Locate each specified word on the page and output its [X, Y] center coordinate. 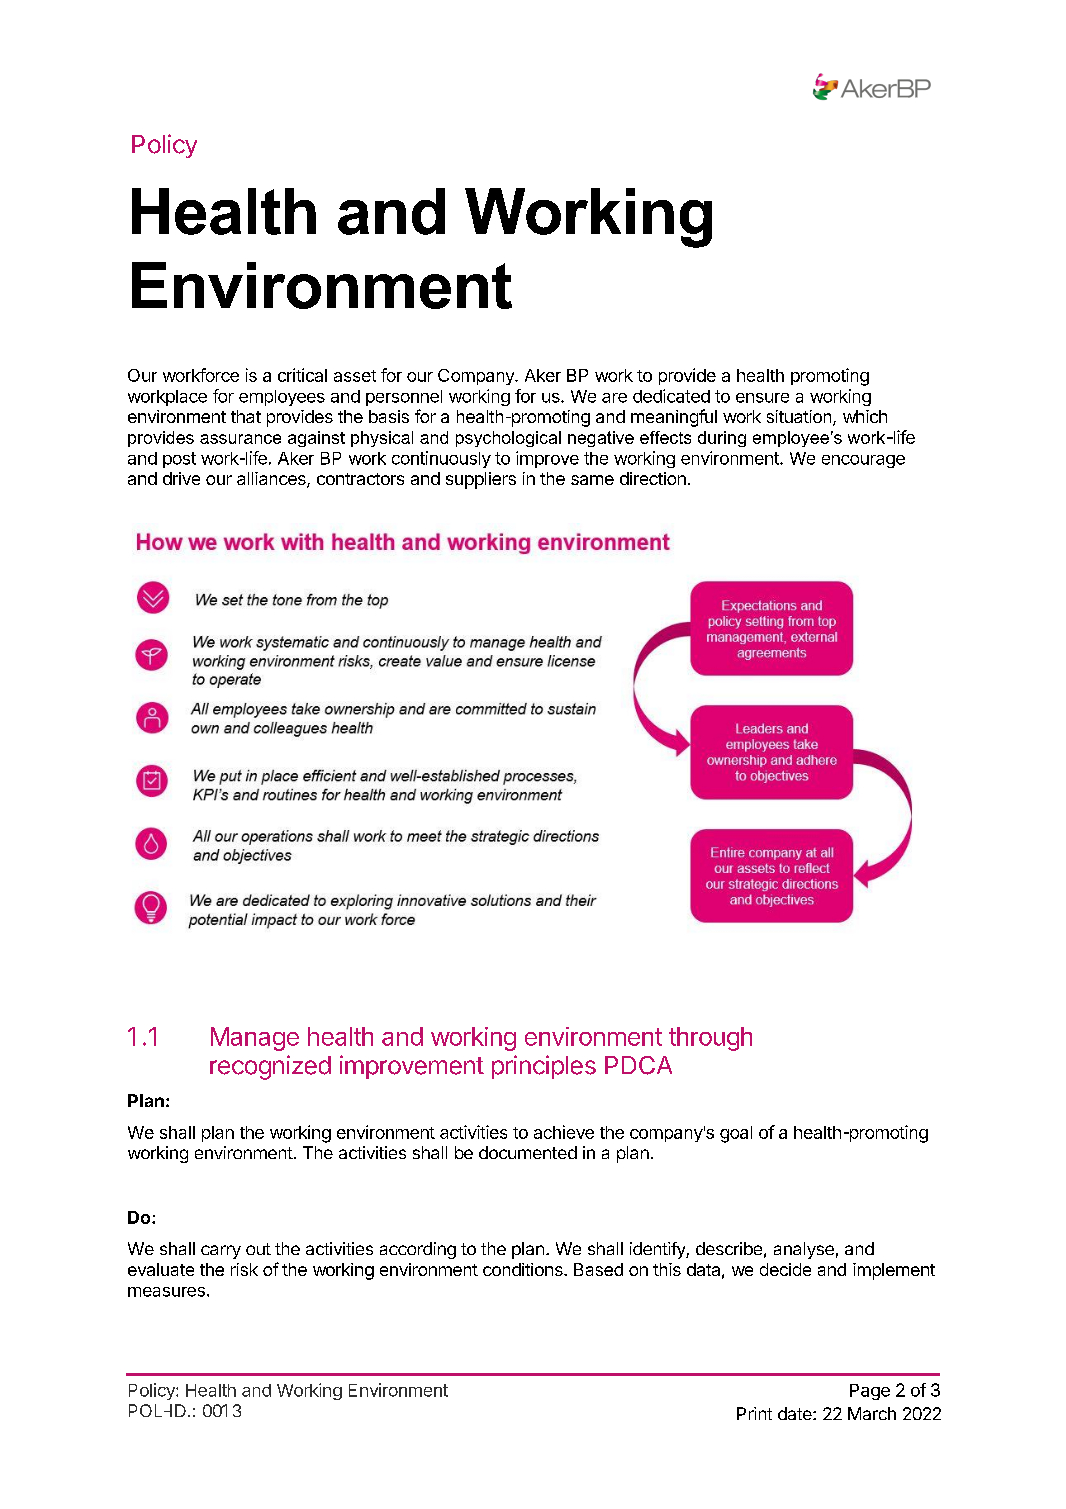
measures [166, 1292]
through [710, 1039]
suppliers [481, 480]
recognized [270, 1067]
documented [528, 1152]
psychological [508, 439]
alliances [272, 480]
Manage [255, 1039]
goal [736, 1134]
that [246, 416]
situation [799, 416]
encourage [863, 461]
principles [544, 1067]
